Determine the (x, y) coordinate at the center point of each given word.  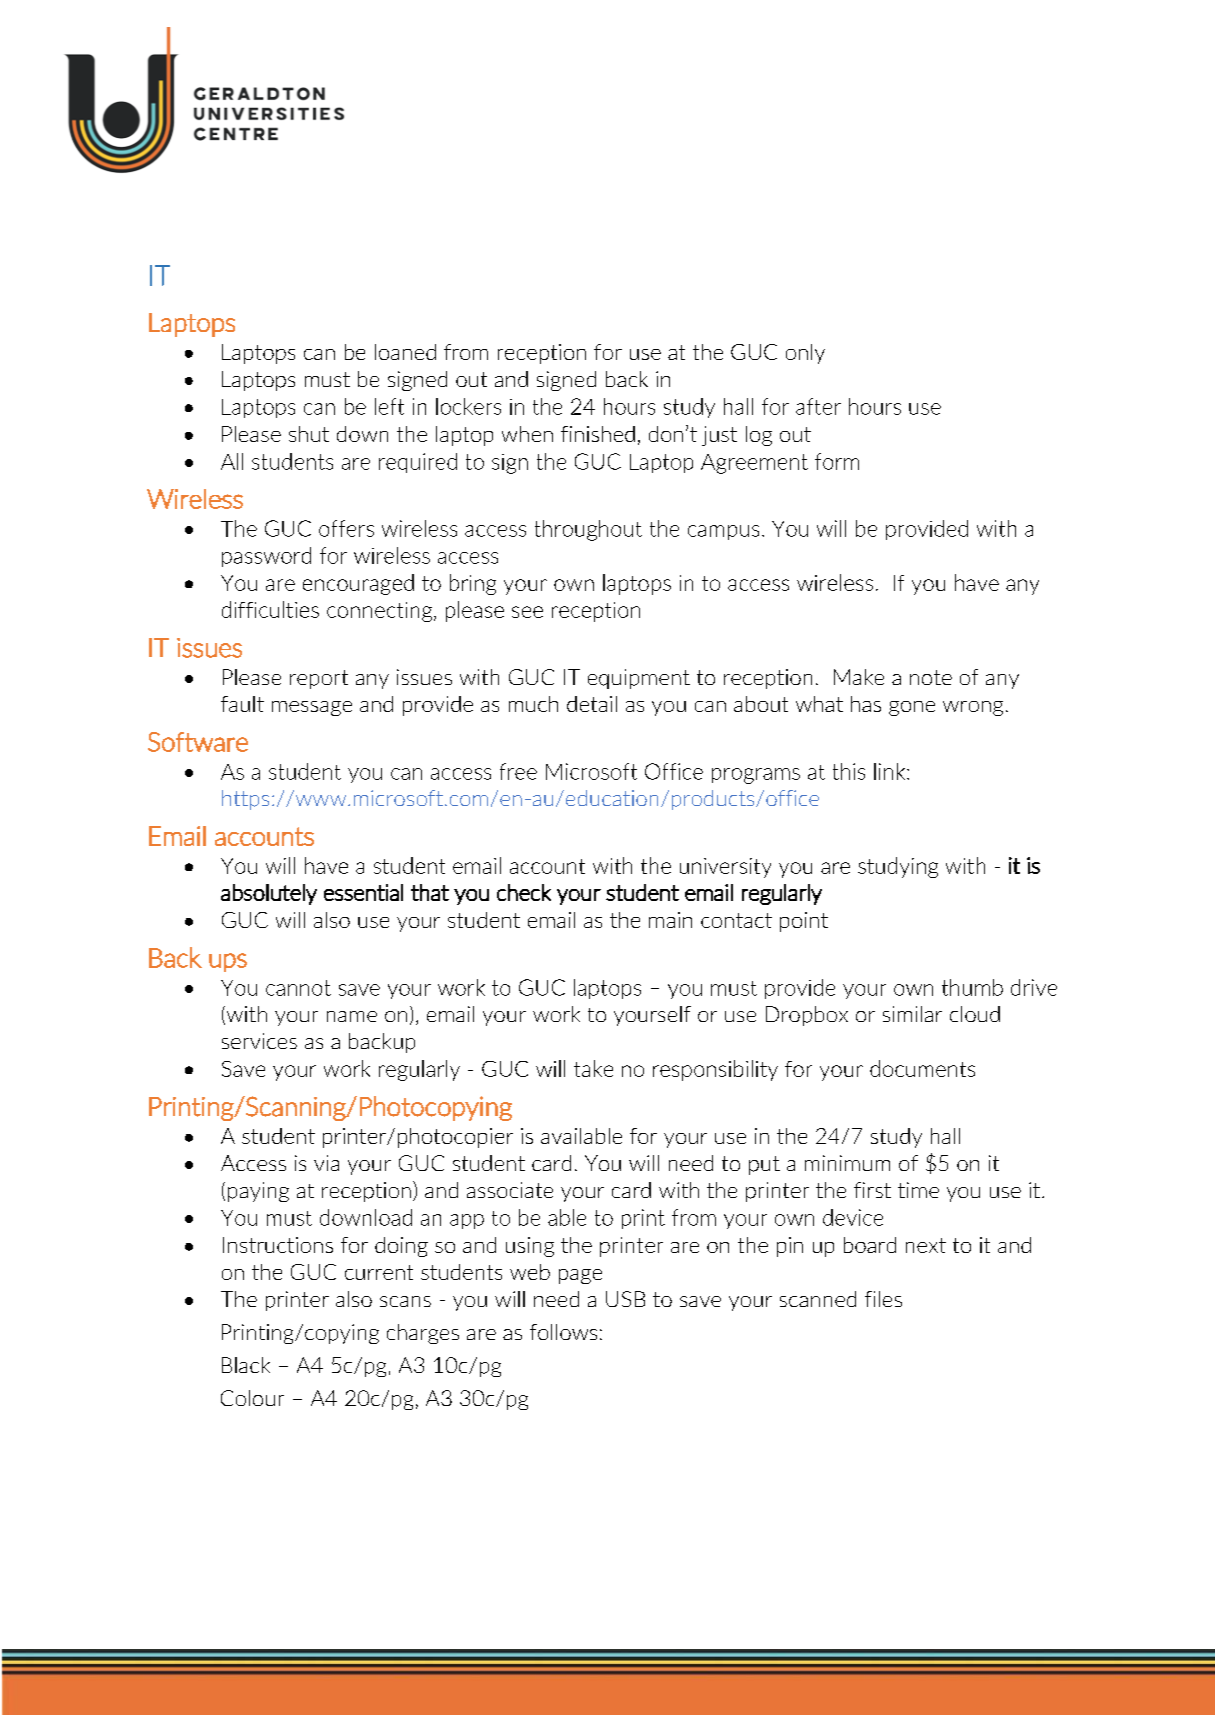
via (326, 1163)
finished (598, 434)
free (518, 771)
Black (246, 1365)
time (918, 1190)
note (931, 677)
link (891, 771)
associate (510, 1190)
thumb (972, 987)
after (818, 406)
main (670, 920)
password (266, 557)
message (312, 708)
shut (309, 434)
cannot (298, 988)
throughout (588, 530)
